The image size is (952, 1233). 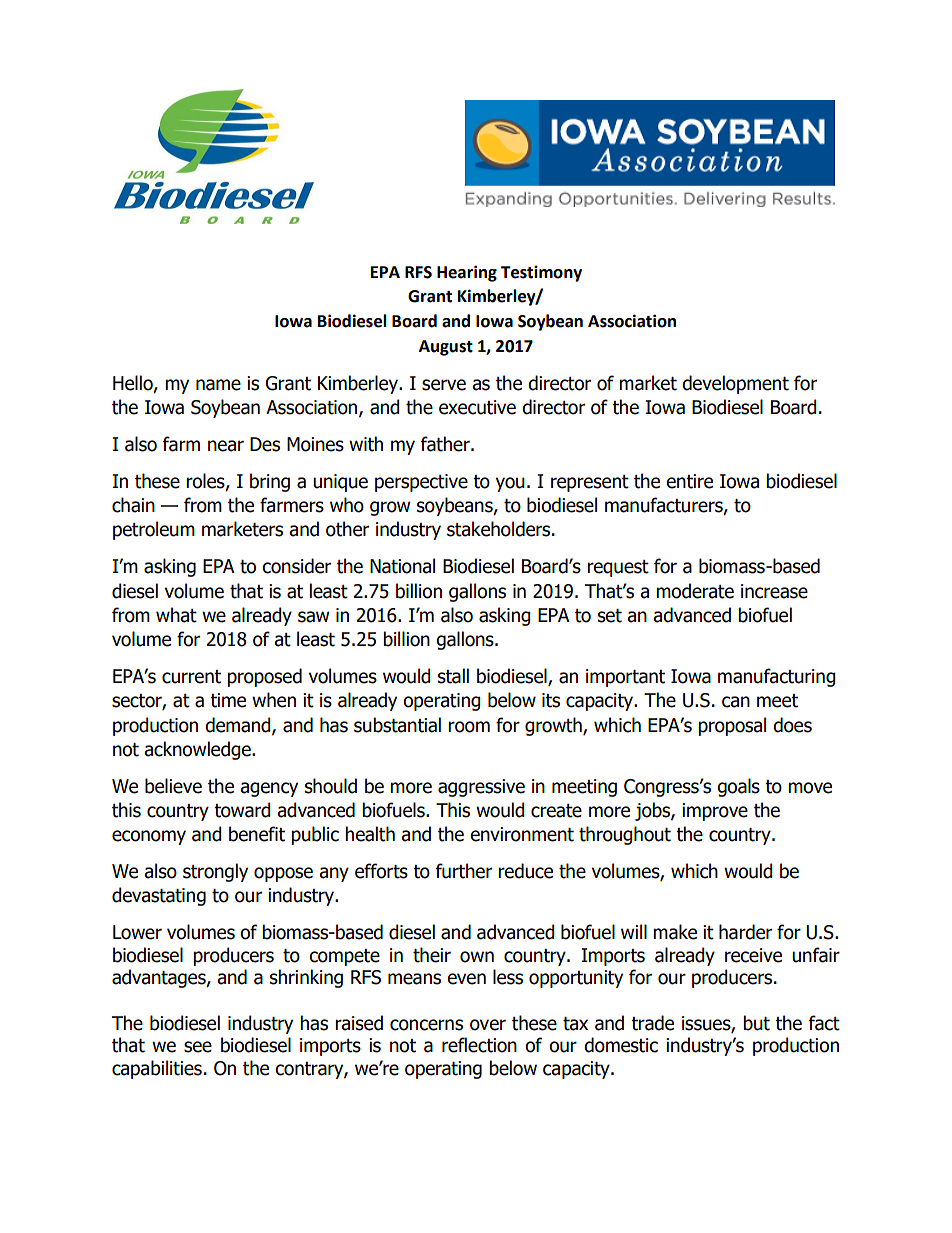 I want to click on further, so click(x=464, y=871).
